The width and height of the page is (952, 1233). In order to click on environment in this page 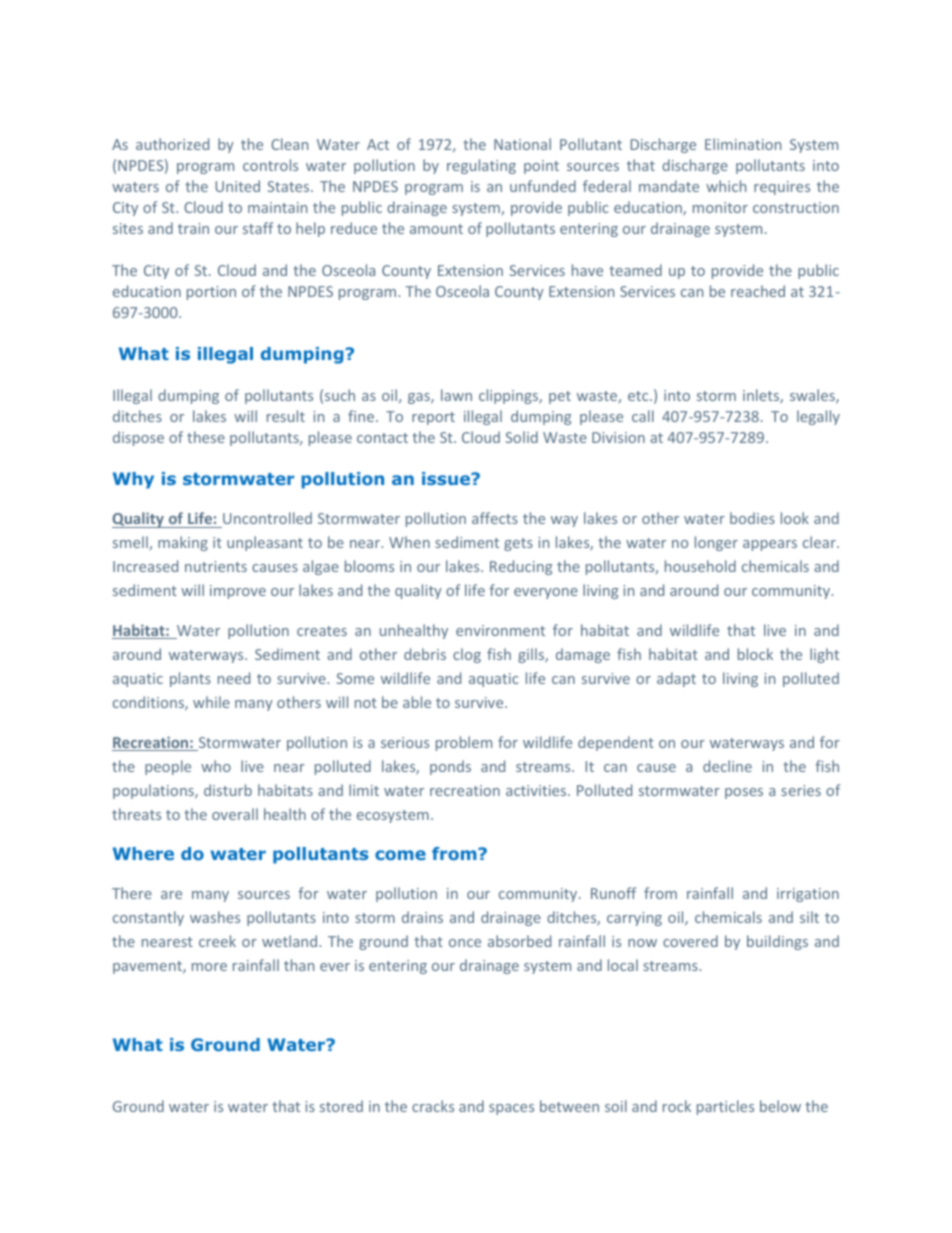, I will do `click(500, 630)`.
